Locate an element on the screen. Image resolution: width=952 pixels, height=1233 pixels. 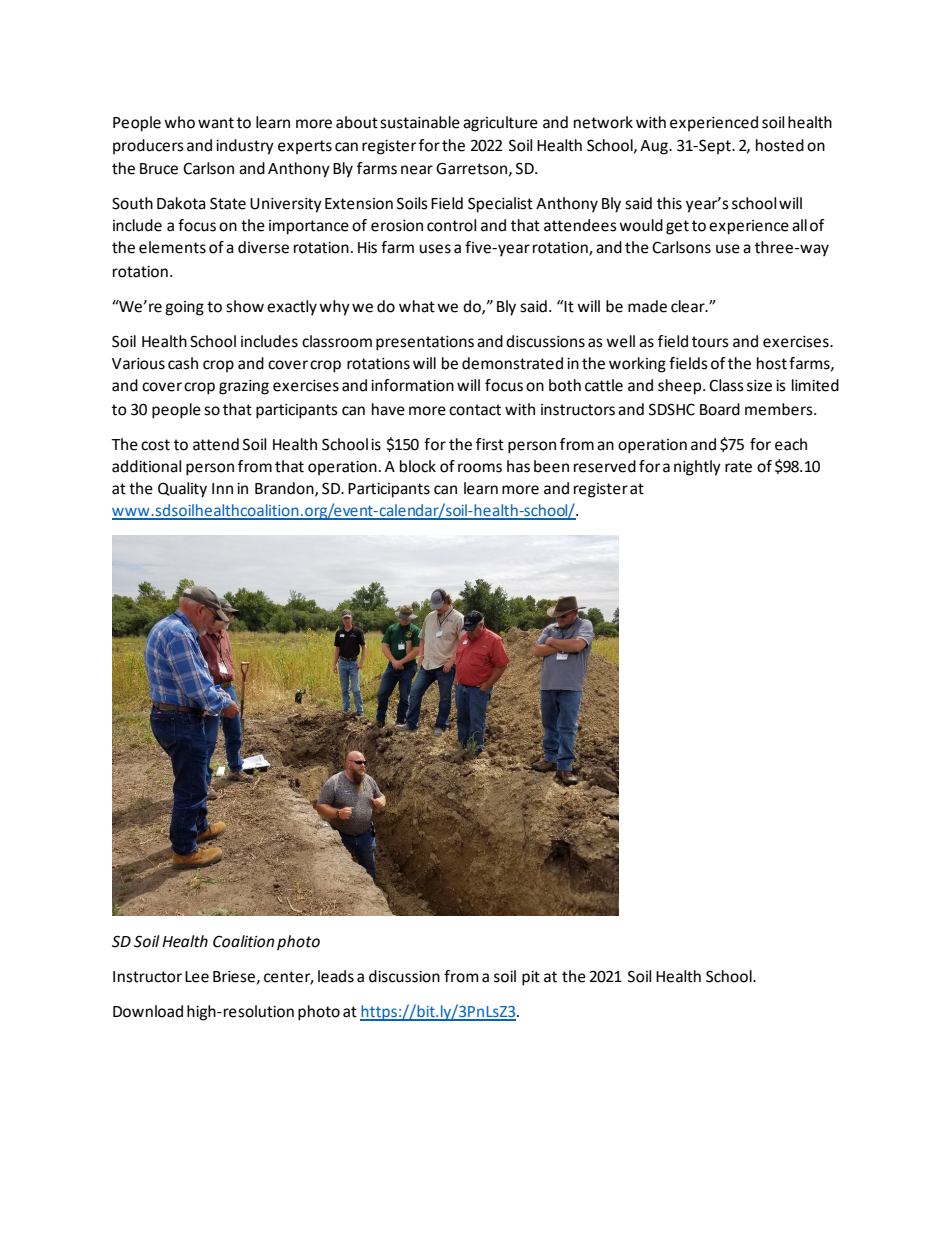
industry is located at coordinates (245, 147).
